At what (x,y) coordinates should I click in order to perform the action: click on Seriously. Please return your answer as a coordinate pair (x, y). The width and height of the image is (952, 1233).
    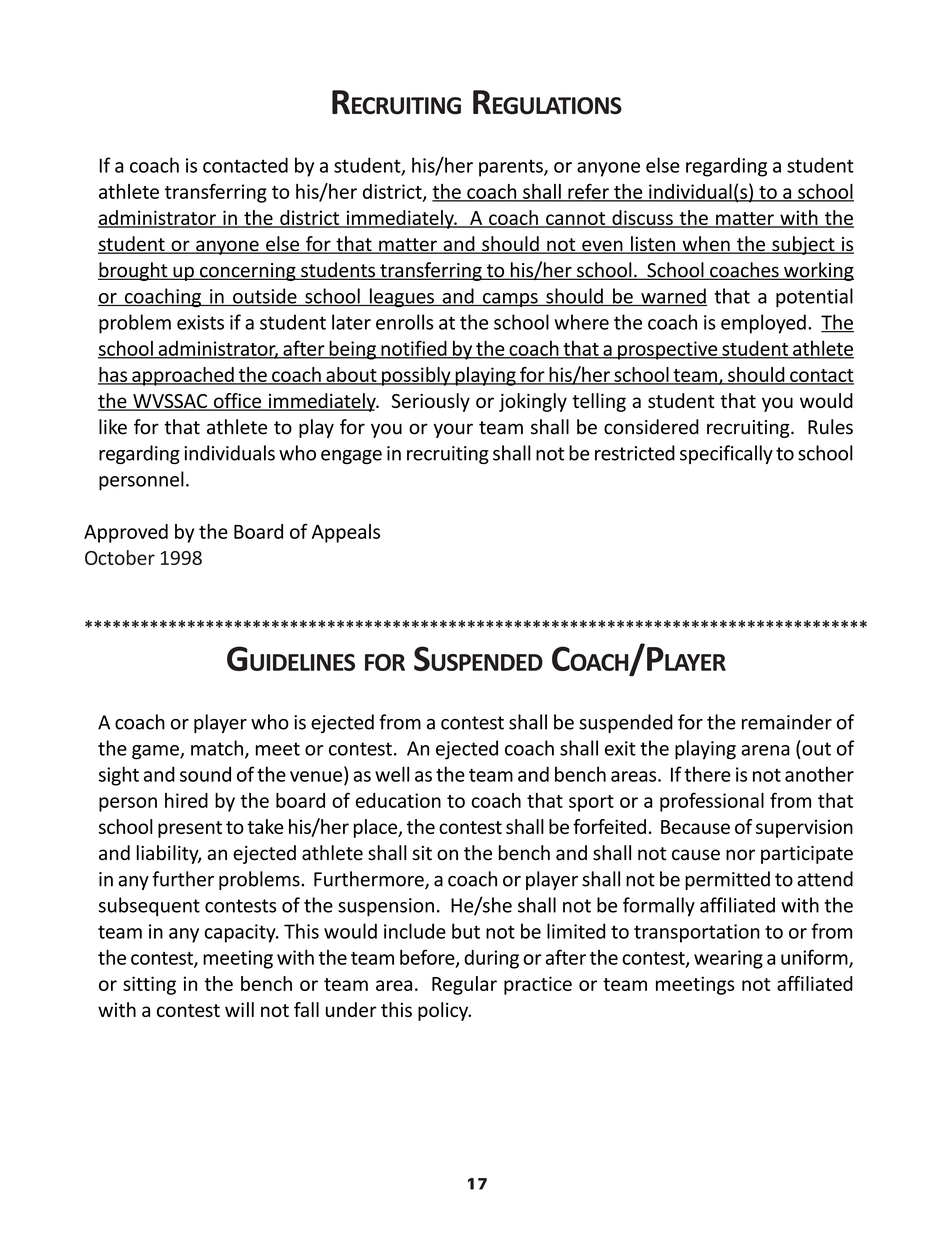
    Looking at the image, I should click on (431, 402).
